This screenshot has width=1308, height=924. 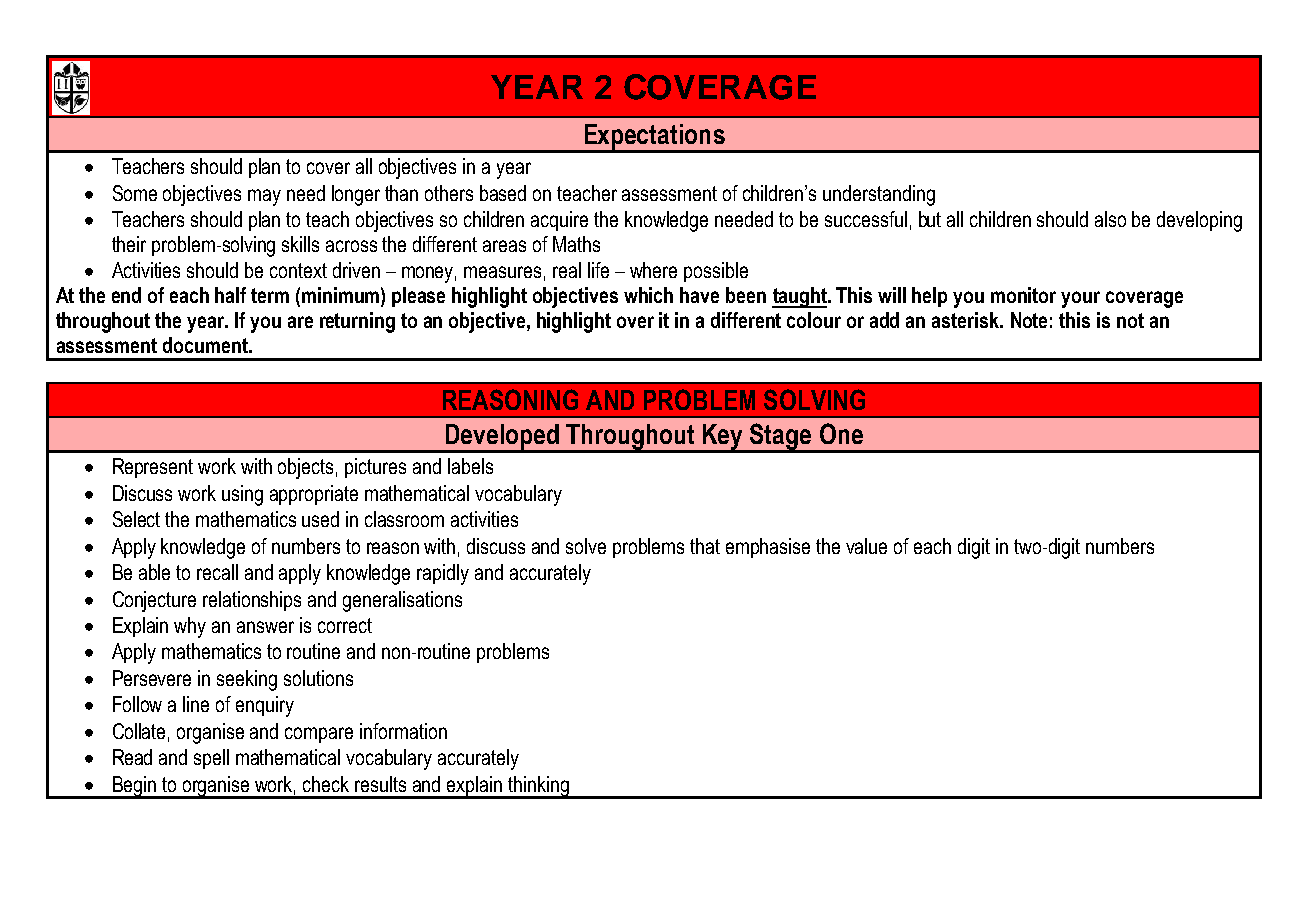 What do you see at coordinates (402, 601) in the screenshot?
I see `generalisations` at bounding box center [402, 601].
